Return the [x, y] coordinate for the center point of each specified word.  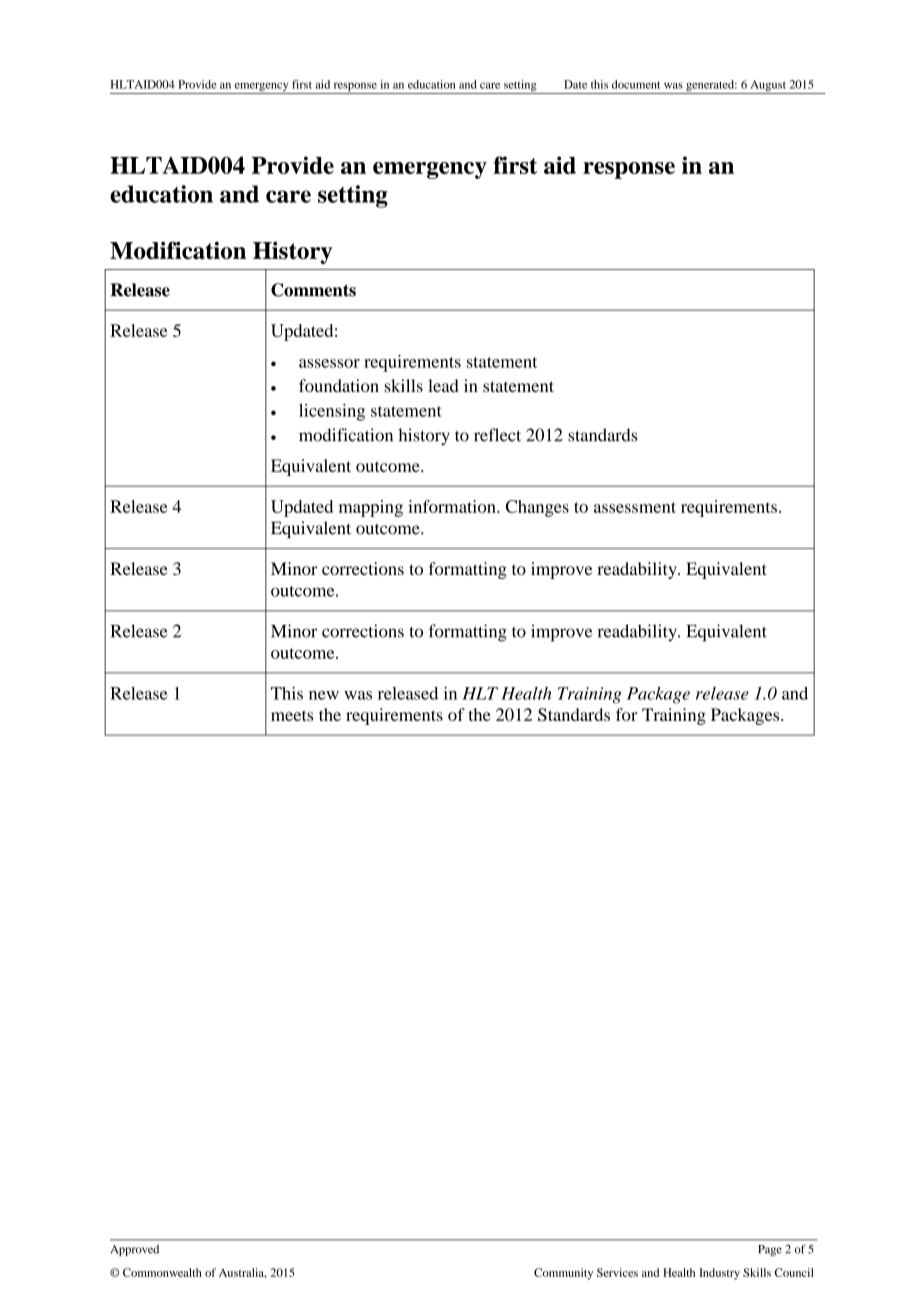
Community [563, 1274]
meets [292, 715]
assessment [635, 507]
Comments [313, 290]
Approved [135, 1250]
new [324, 695]
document [636, 84]
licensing [332, 412]
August [768, 87]
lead [443, 385]
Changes [537, 508]
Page [770, 1250]
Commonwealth [162, 1272]
